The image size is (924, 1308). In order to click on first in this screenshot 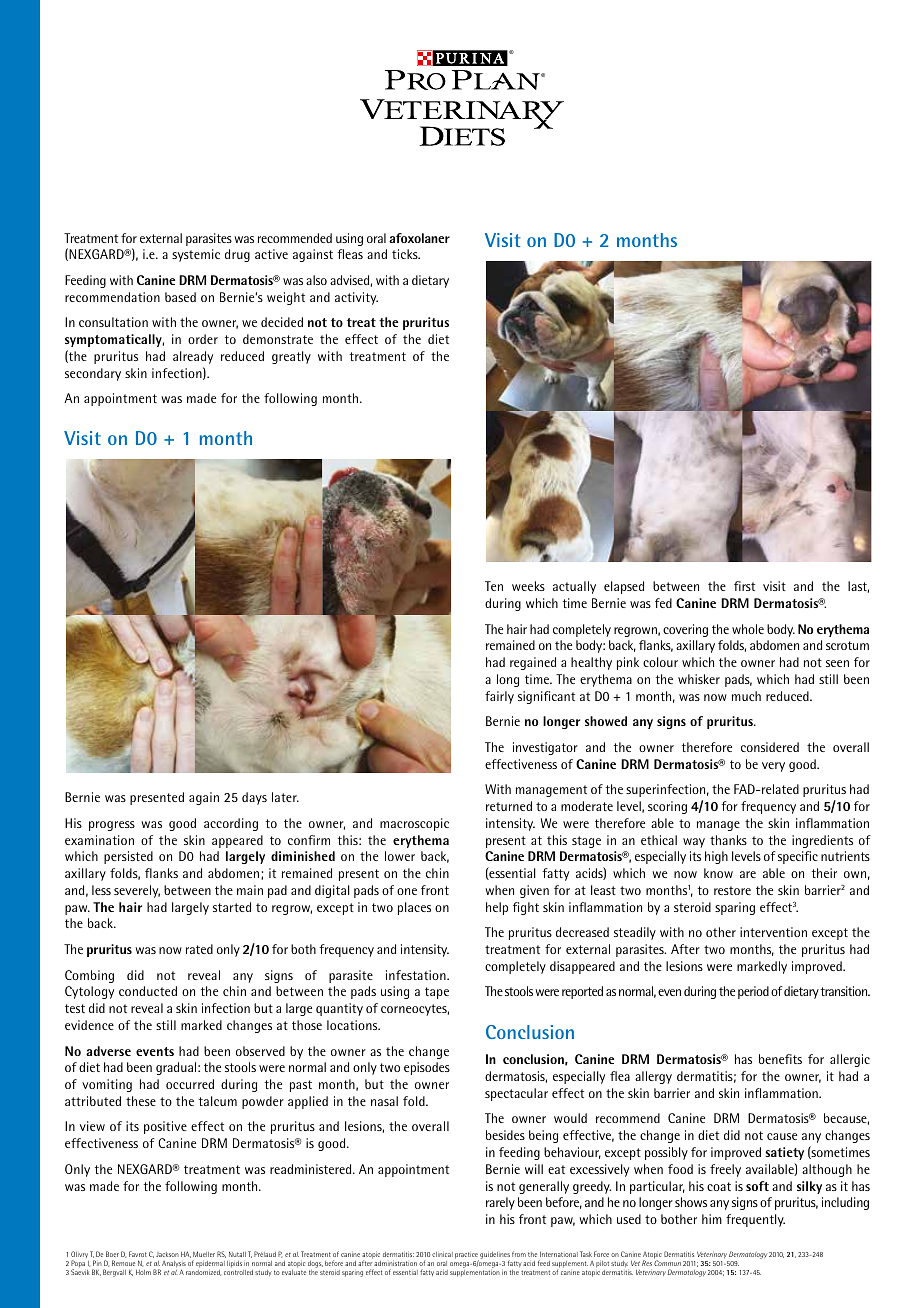, I will do `click(744, 586)`.
